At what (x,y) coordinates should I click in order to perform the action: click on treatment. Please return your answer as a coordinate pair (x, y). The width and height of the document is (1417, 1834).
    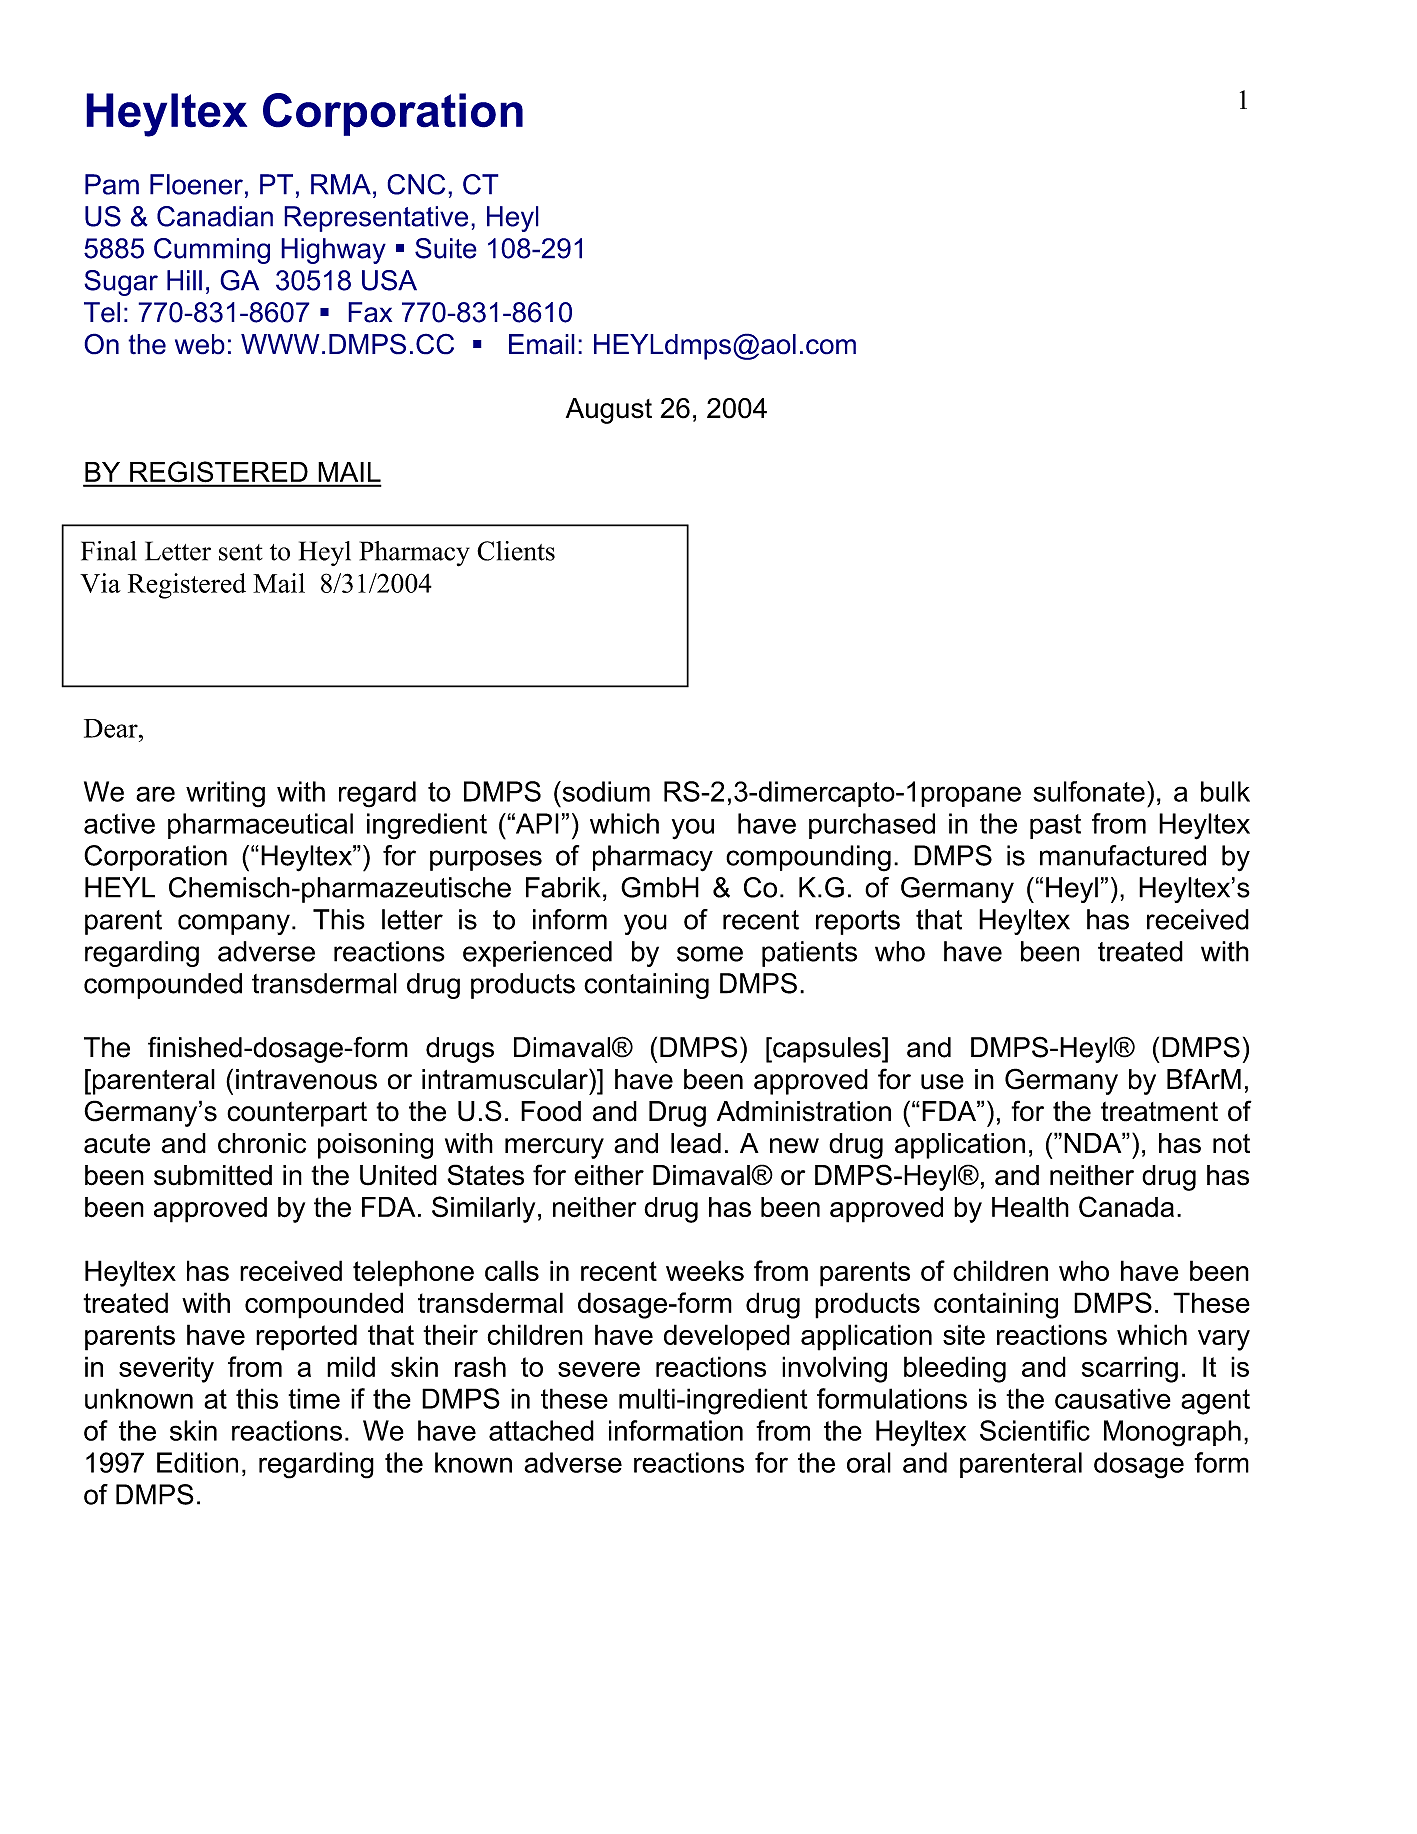
    Looking at the image, I should click on (1159, 1112).
